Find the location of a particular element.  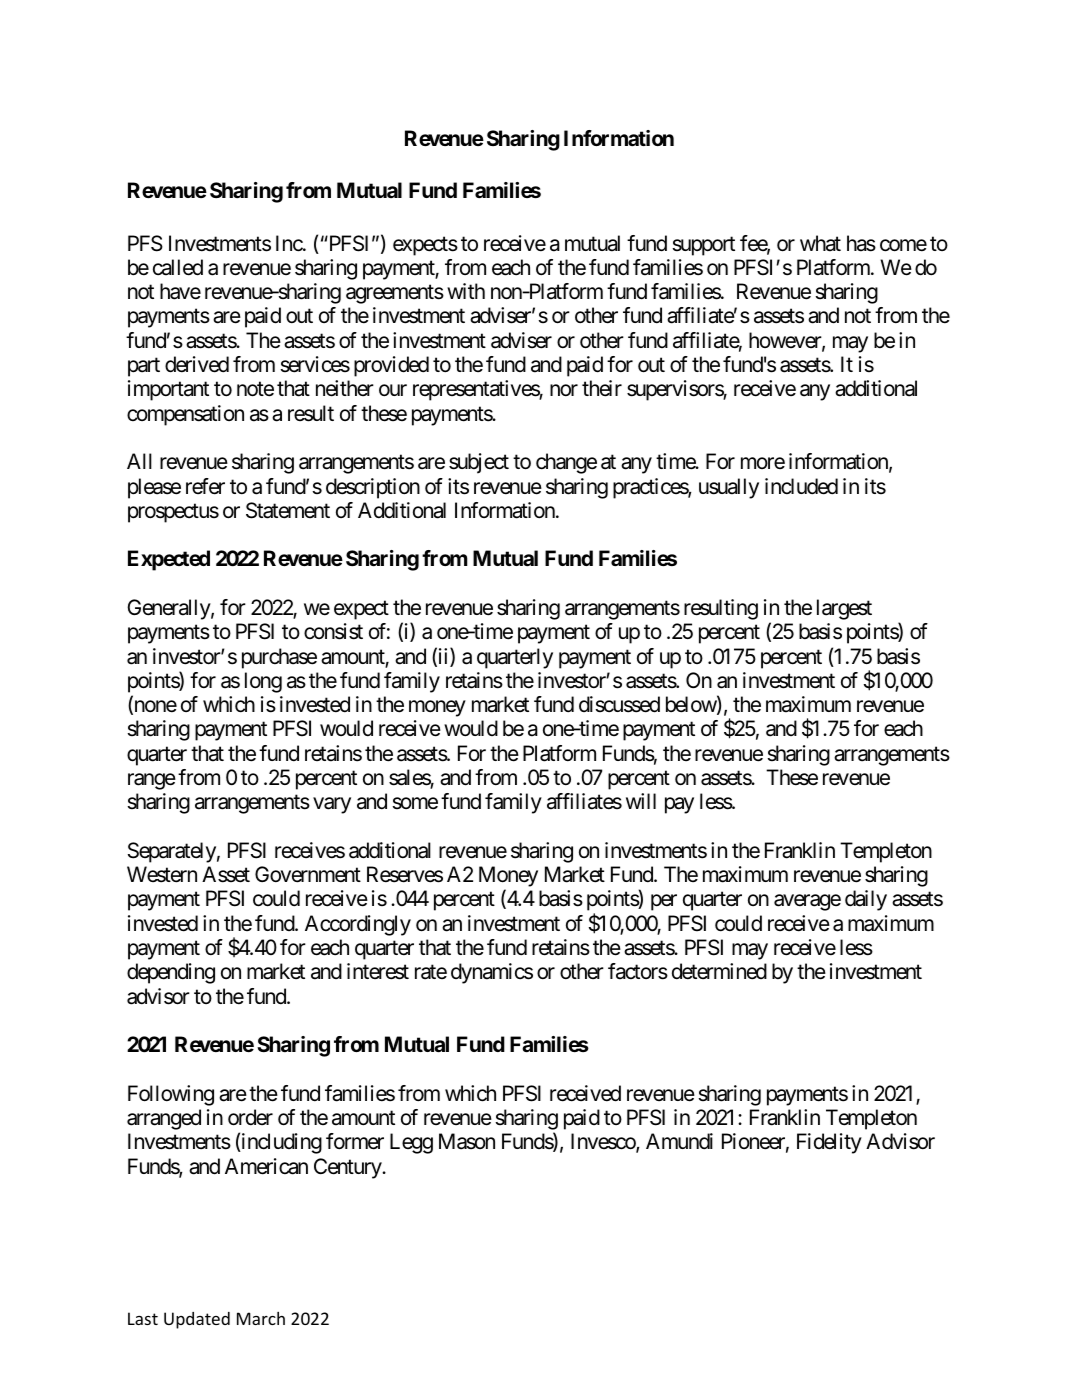

daily is located at coordinates (866, 900).
